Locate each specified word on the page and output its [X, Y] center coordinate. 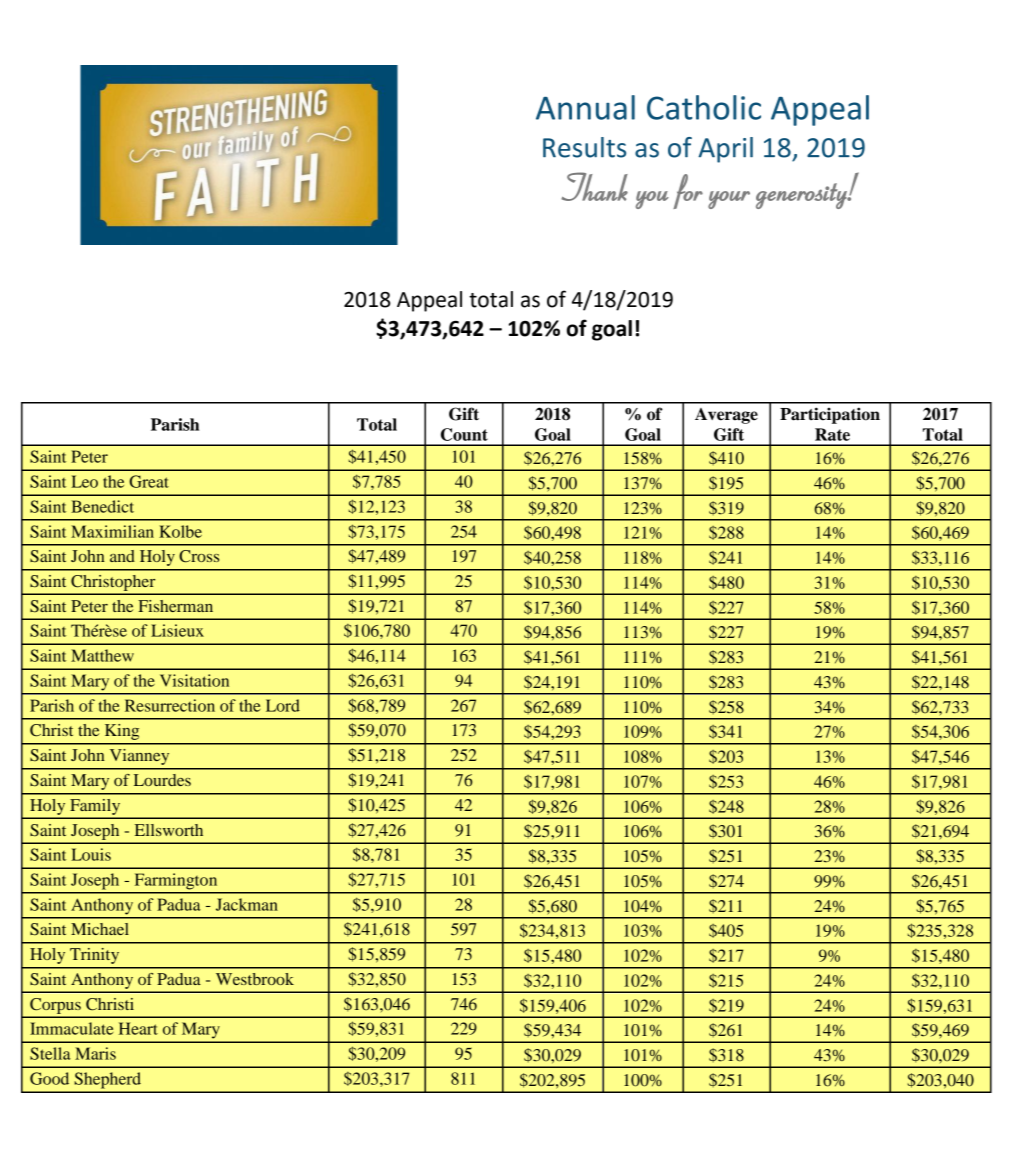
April [725, 150]
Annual [585, 107]
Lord [283, 705]
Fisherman [175, 606]
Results [584, 147]
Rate [832, 434]
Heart [138, 1028]
